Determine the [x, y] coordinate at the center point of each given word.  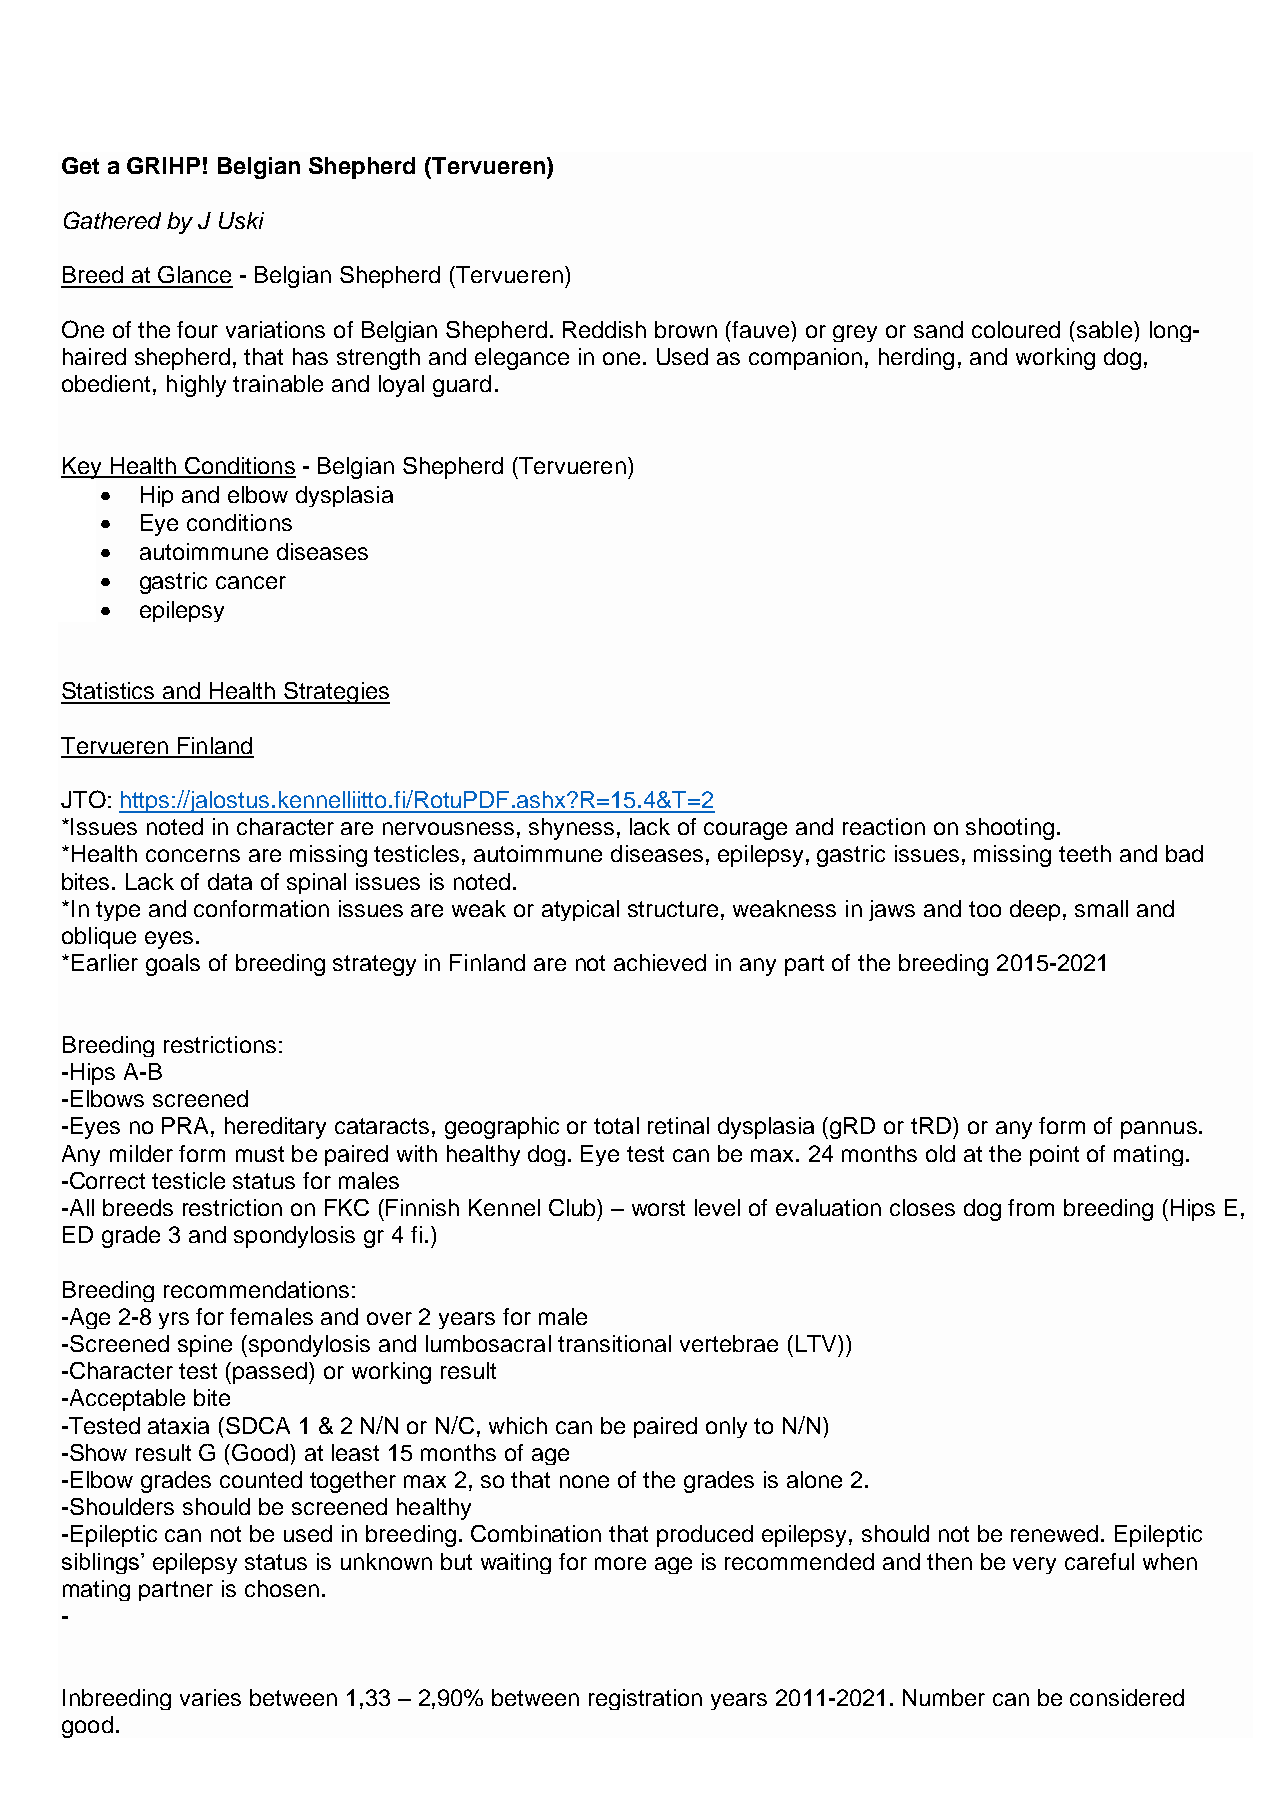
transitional [614, 1343]
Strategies [336, 693]
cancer [251, 582]
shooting [1010, 829]
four [197, 329]
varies [210, 1697]
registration [645, 1699]
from [1031, 1207]
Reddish [604, 329]
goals [173, 965]
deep [1035, 910]
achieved [660, 962]
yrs [174, 1320]
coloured [1016, 329]
